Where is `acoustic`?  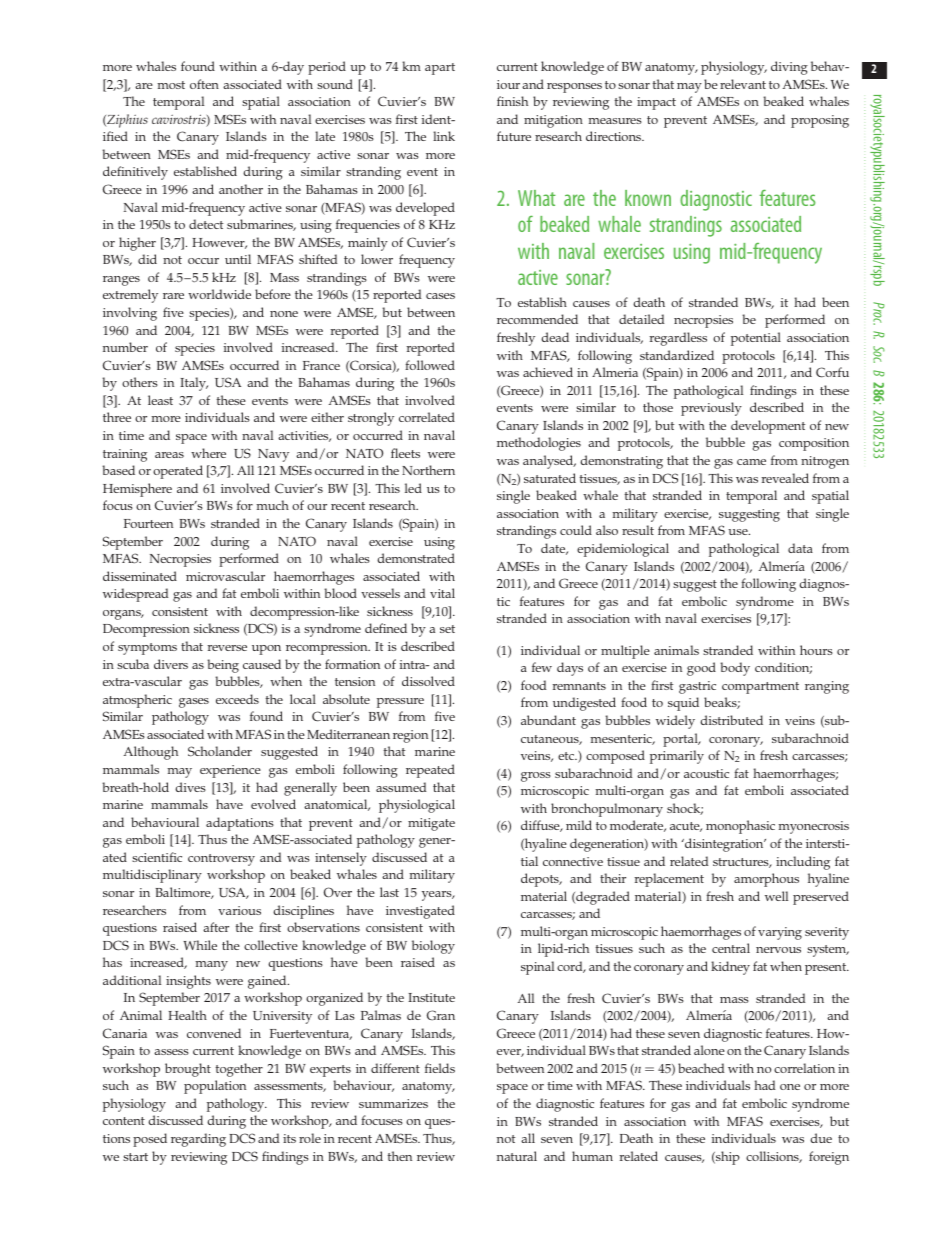
acoustic is located at coordinates (706, 773).
